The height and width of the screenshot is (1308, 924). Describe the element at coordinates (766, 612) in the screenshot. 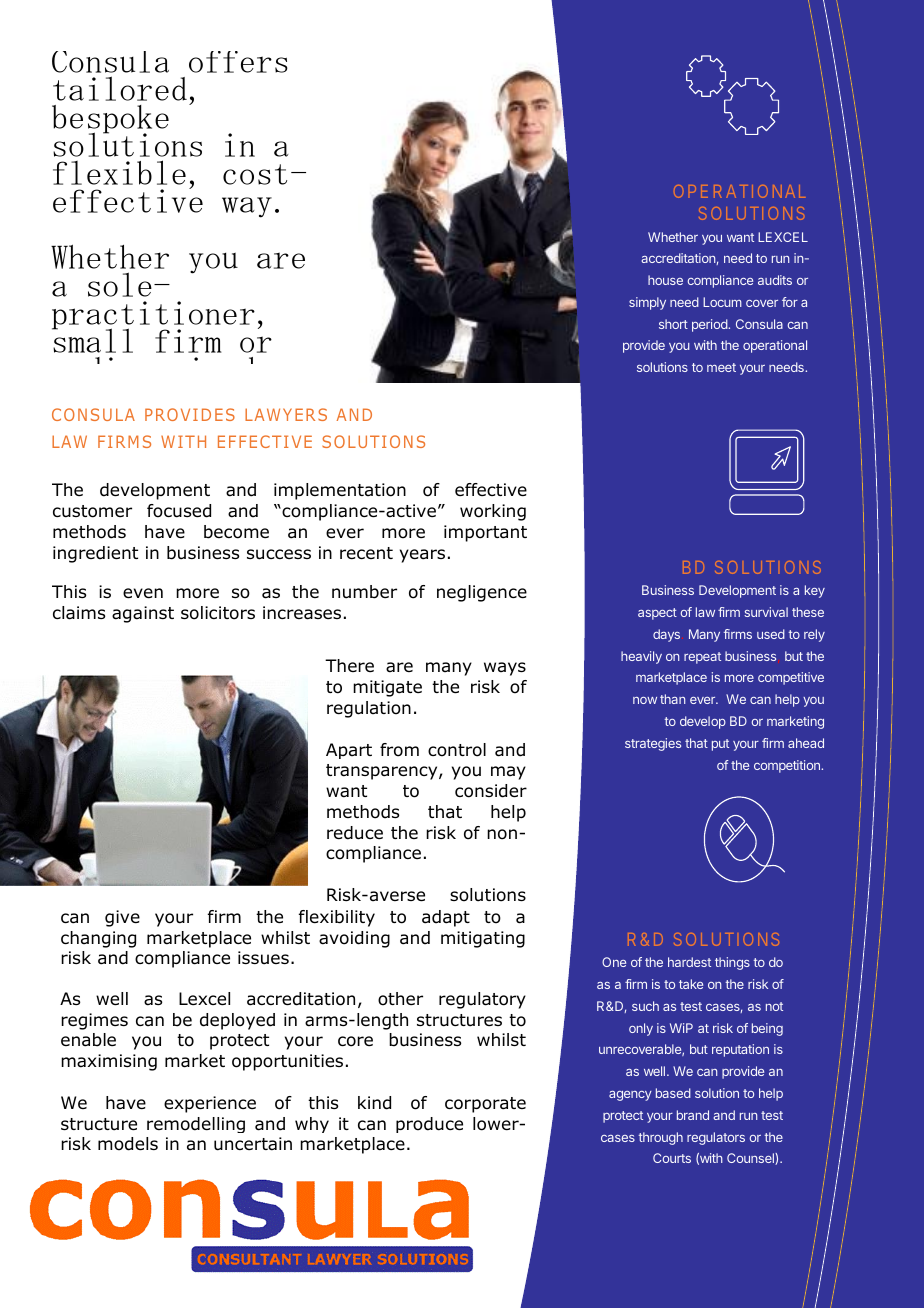

I see `survival` at that location.
